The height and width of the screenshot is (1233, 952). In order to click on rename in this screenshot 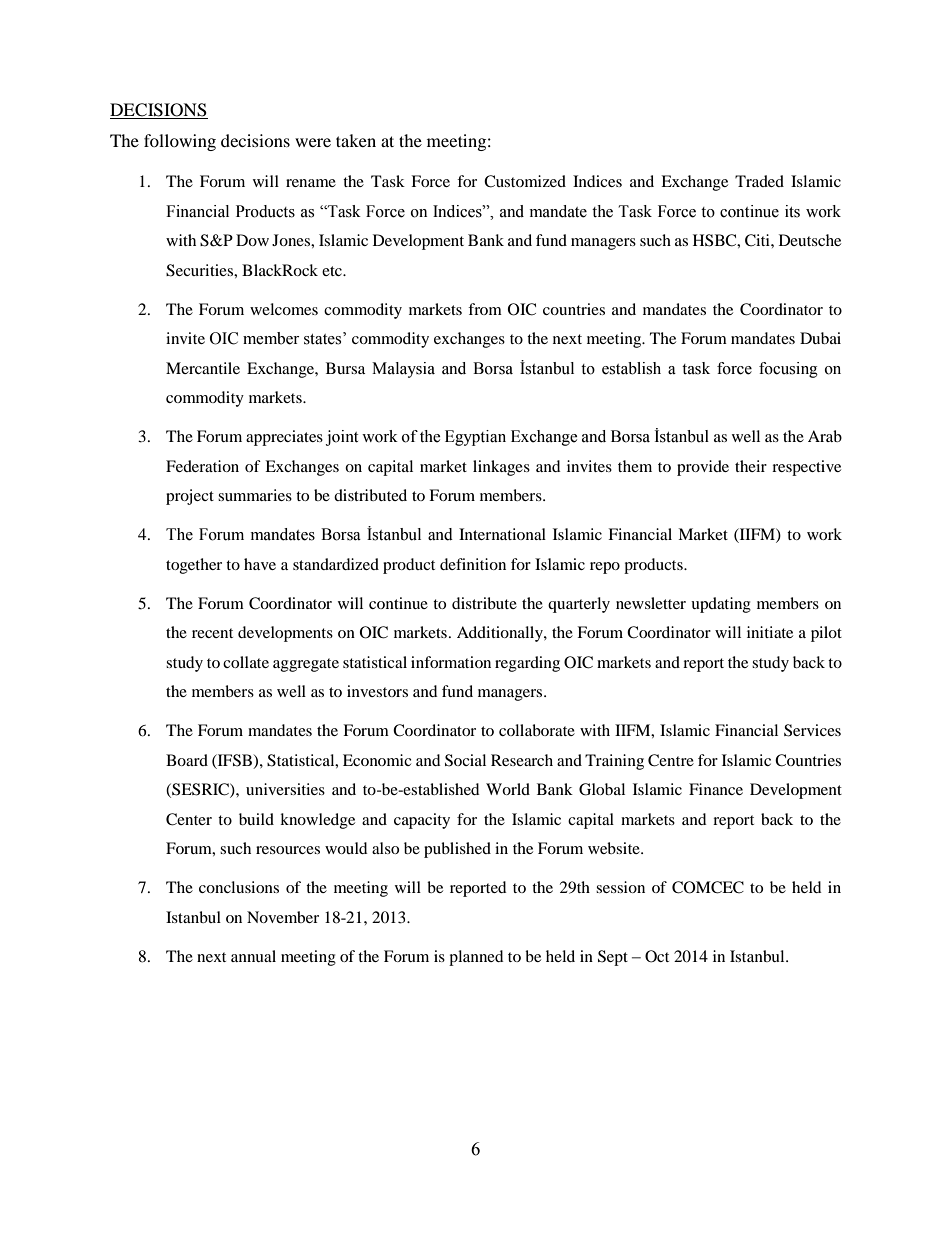, I will do `click(311, 183)`.
